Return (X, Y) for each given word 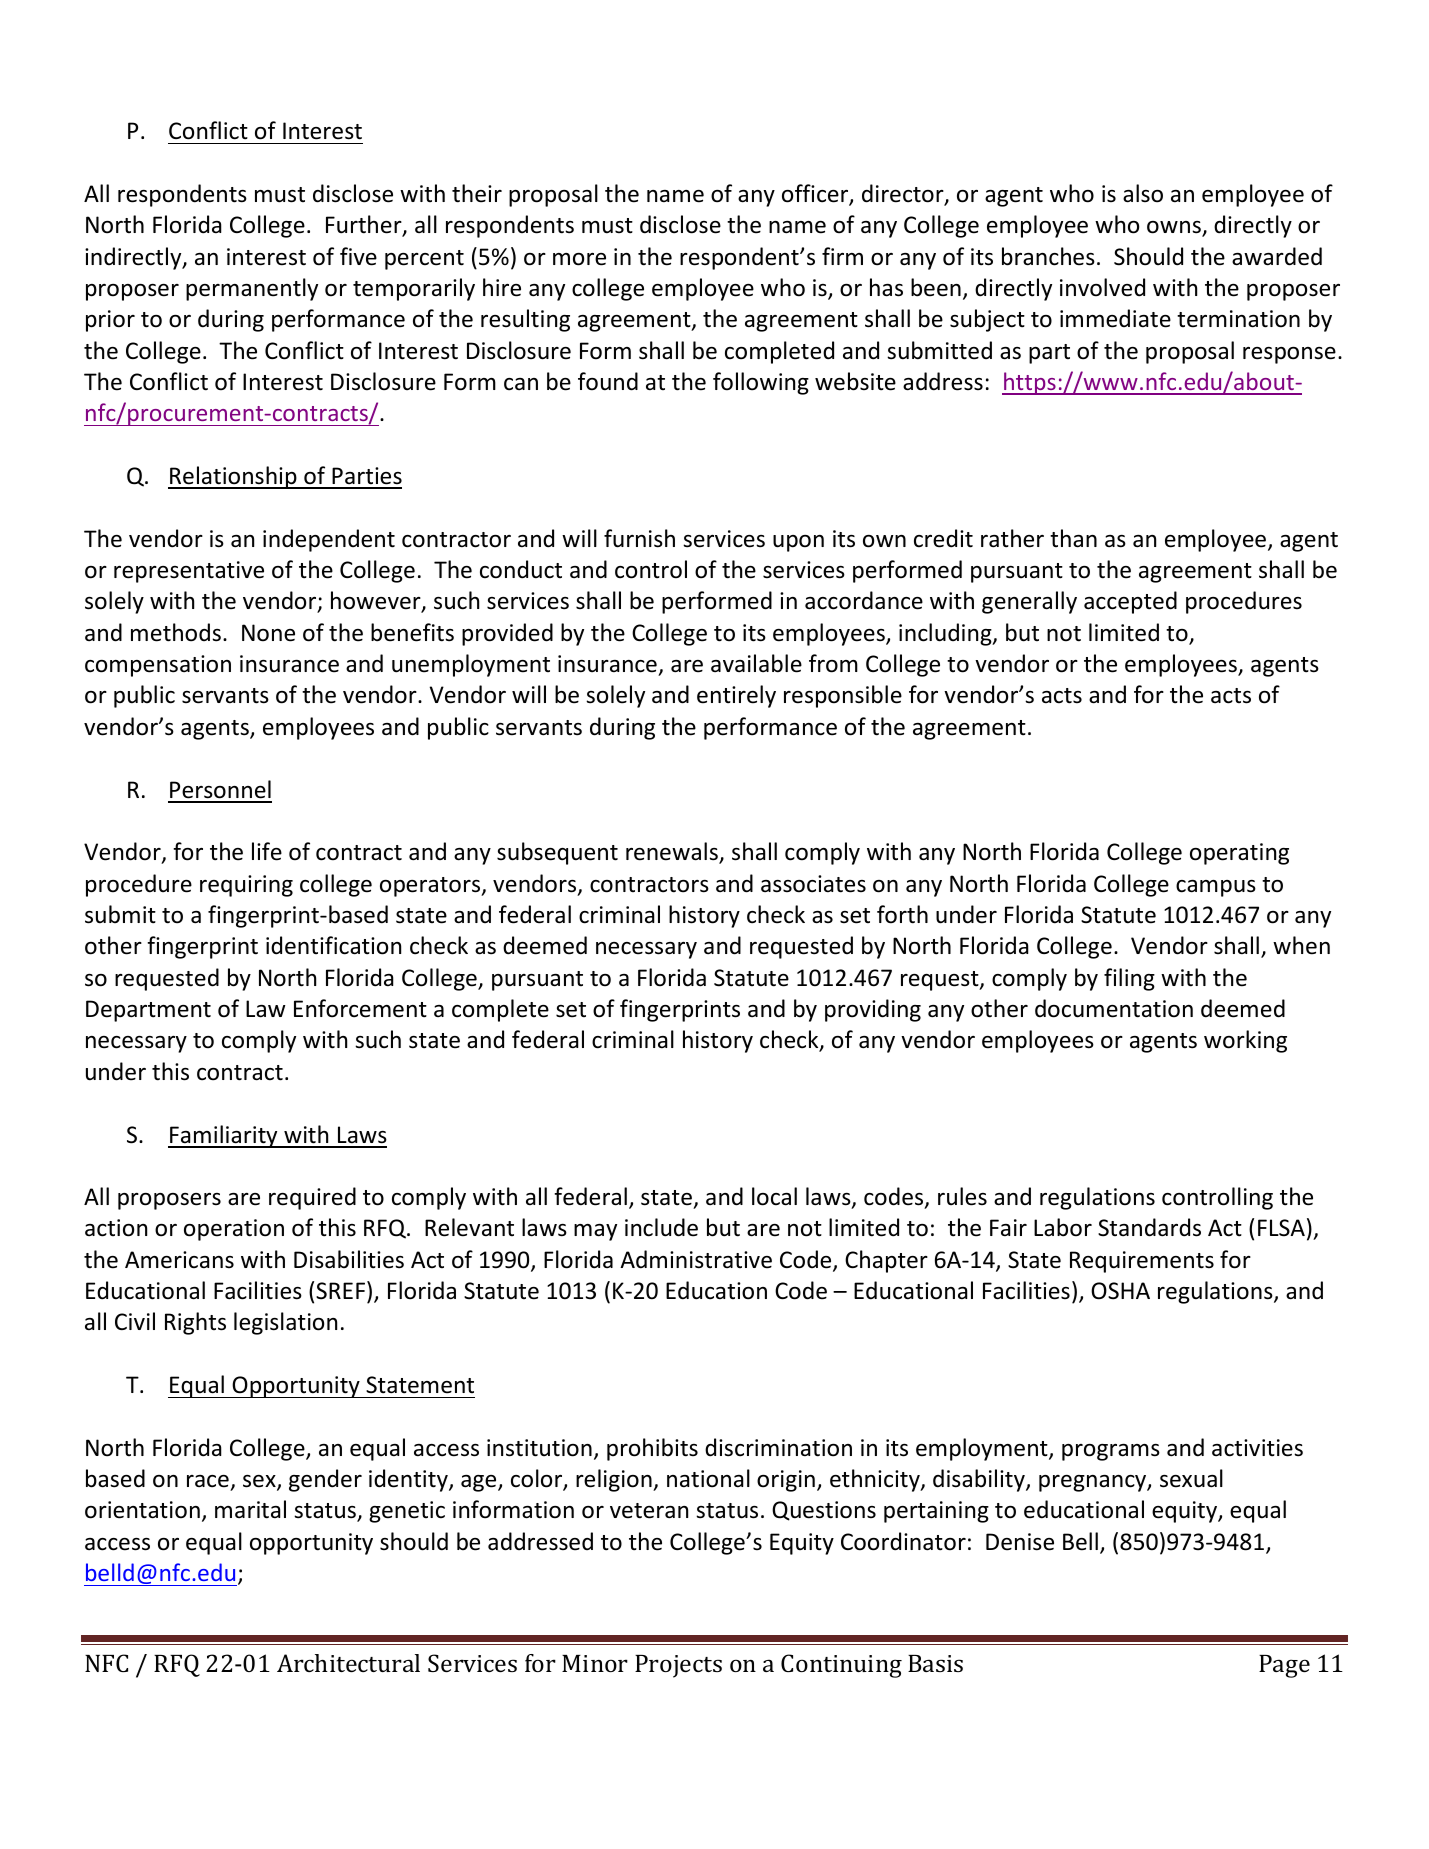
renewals (673, 852)
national (708, 1478)
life (267, 851)
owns (1175, 228)
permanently (252, 289)
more (579, 259)
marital (250, 1509)
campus (1216, 888)
